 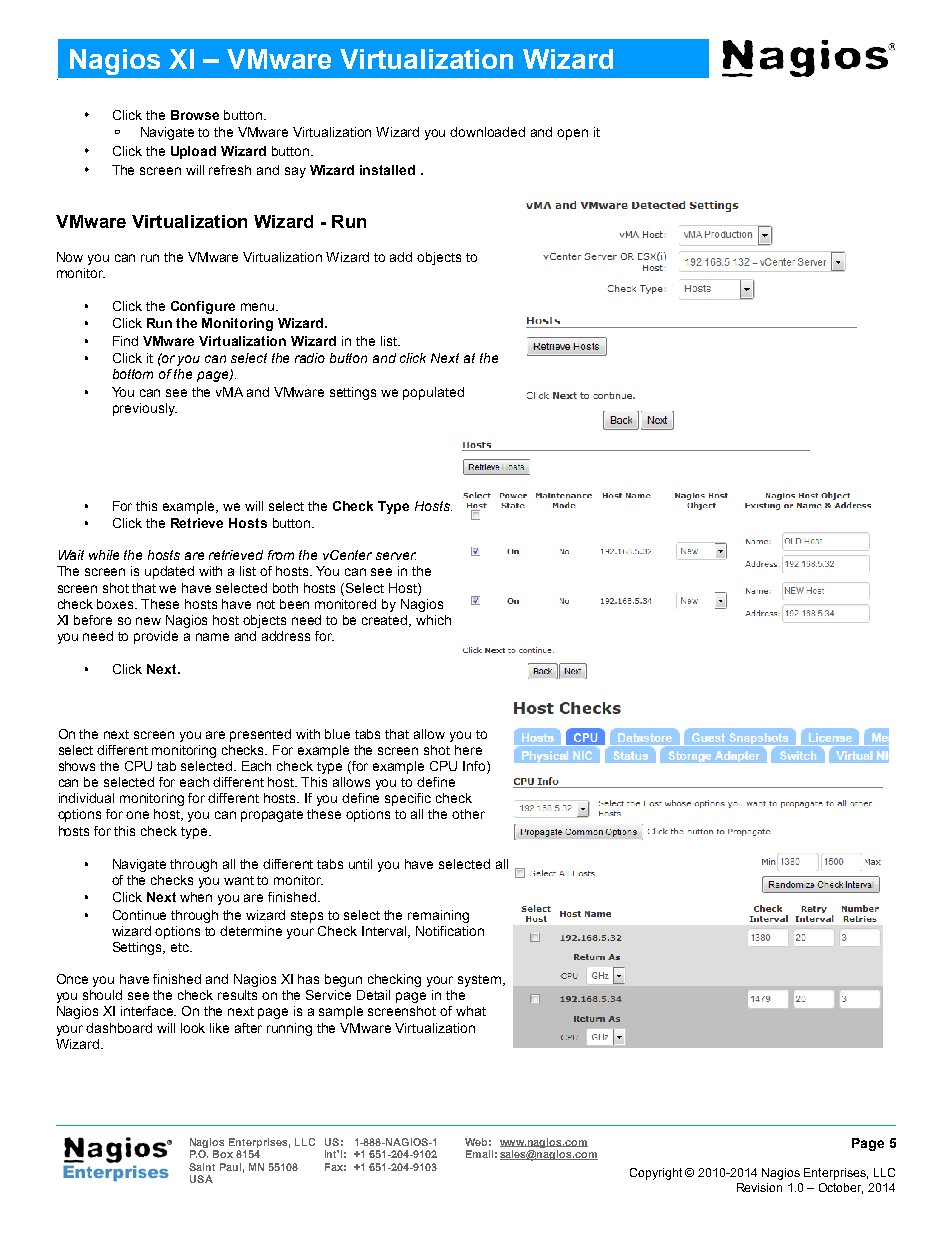 What do you see at coordinates (481, 981) in the screenshot?
I see `system` at bounding box center [481, 981].
